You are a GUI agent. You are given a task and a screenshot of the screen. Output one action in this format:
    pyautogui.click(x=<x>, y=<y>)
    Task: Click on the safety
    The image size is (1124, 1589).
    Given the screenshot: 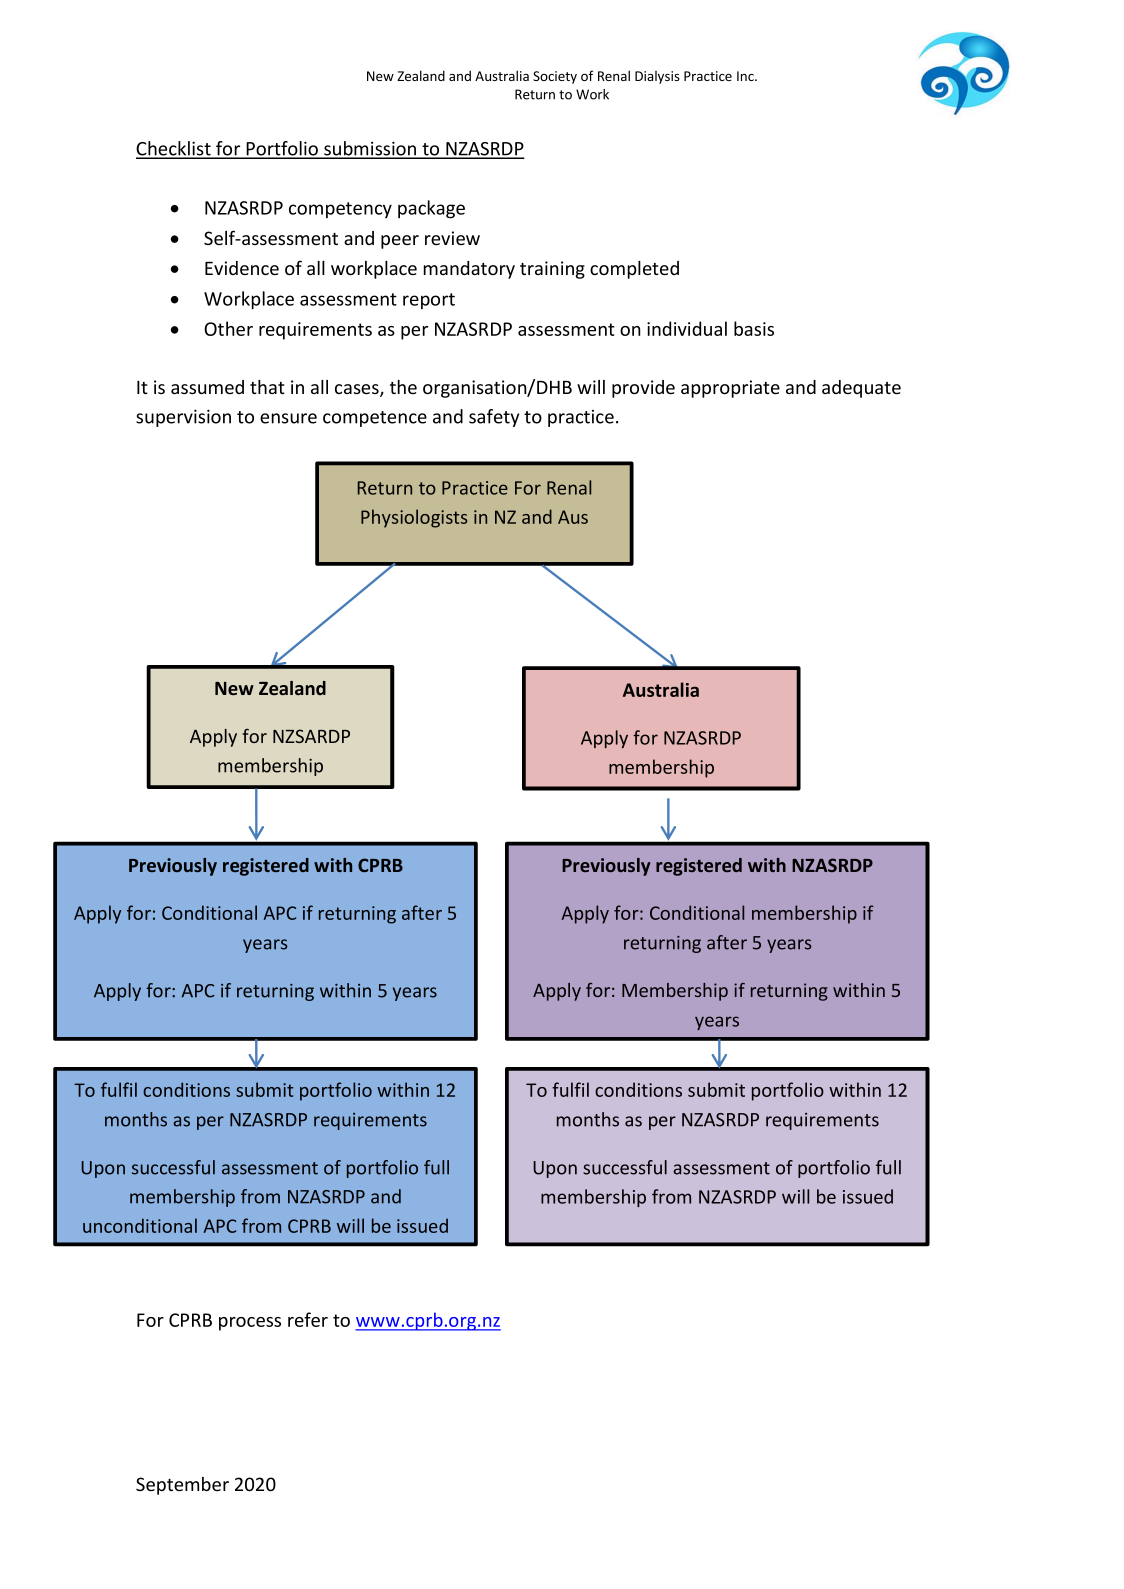 What is the action you would take?
    pyautogui.click(x=494, y=418)
